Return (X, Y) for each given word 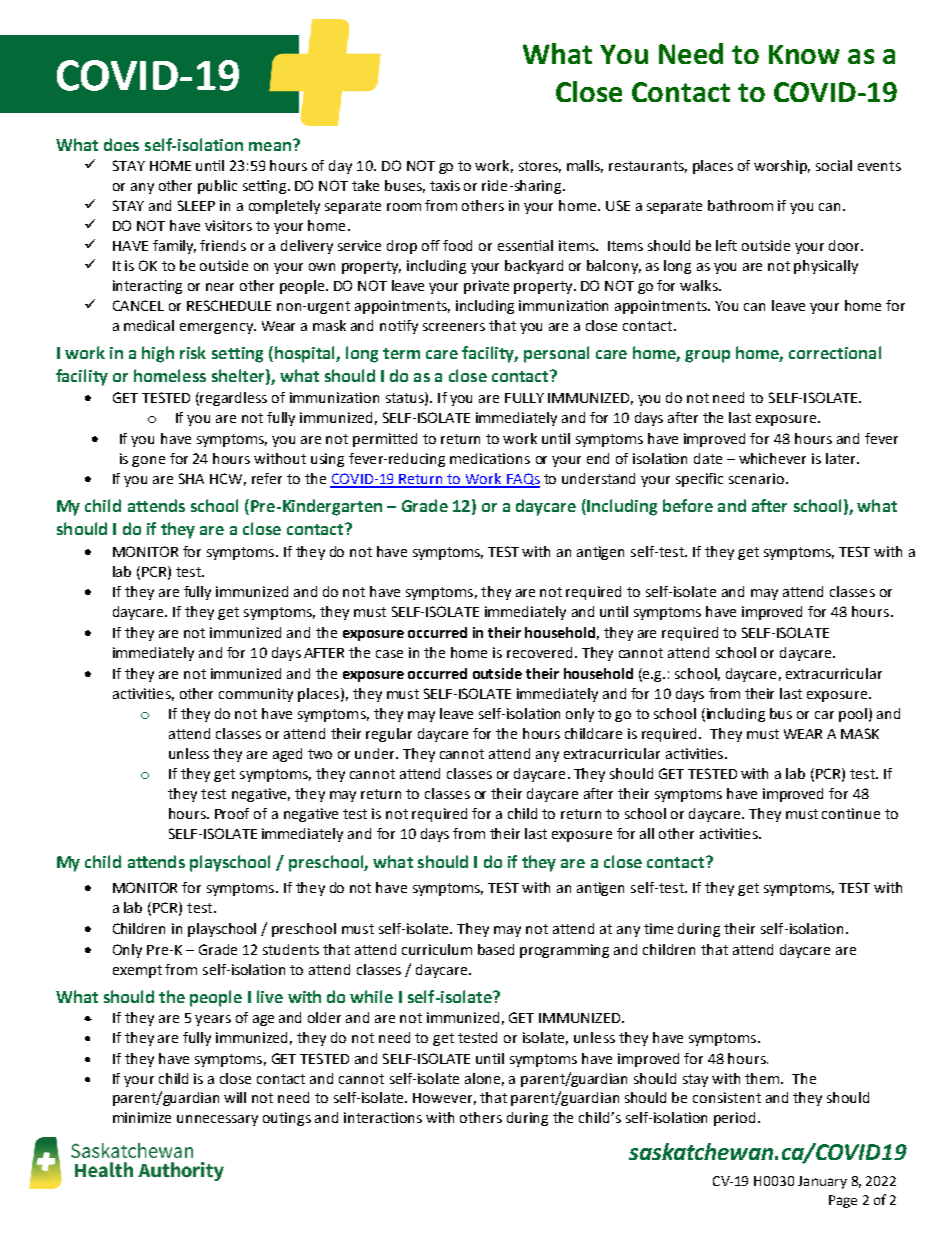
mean (270, 146)
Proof (232, 813)
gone (148, 461)
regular (389, 735)
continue (851, 813)
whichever (772, 458)
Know (804, 54)
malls (585, 166)
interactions (383, 1117)
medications (490, 458)
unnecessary (217, 1120)
